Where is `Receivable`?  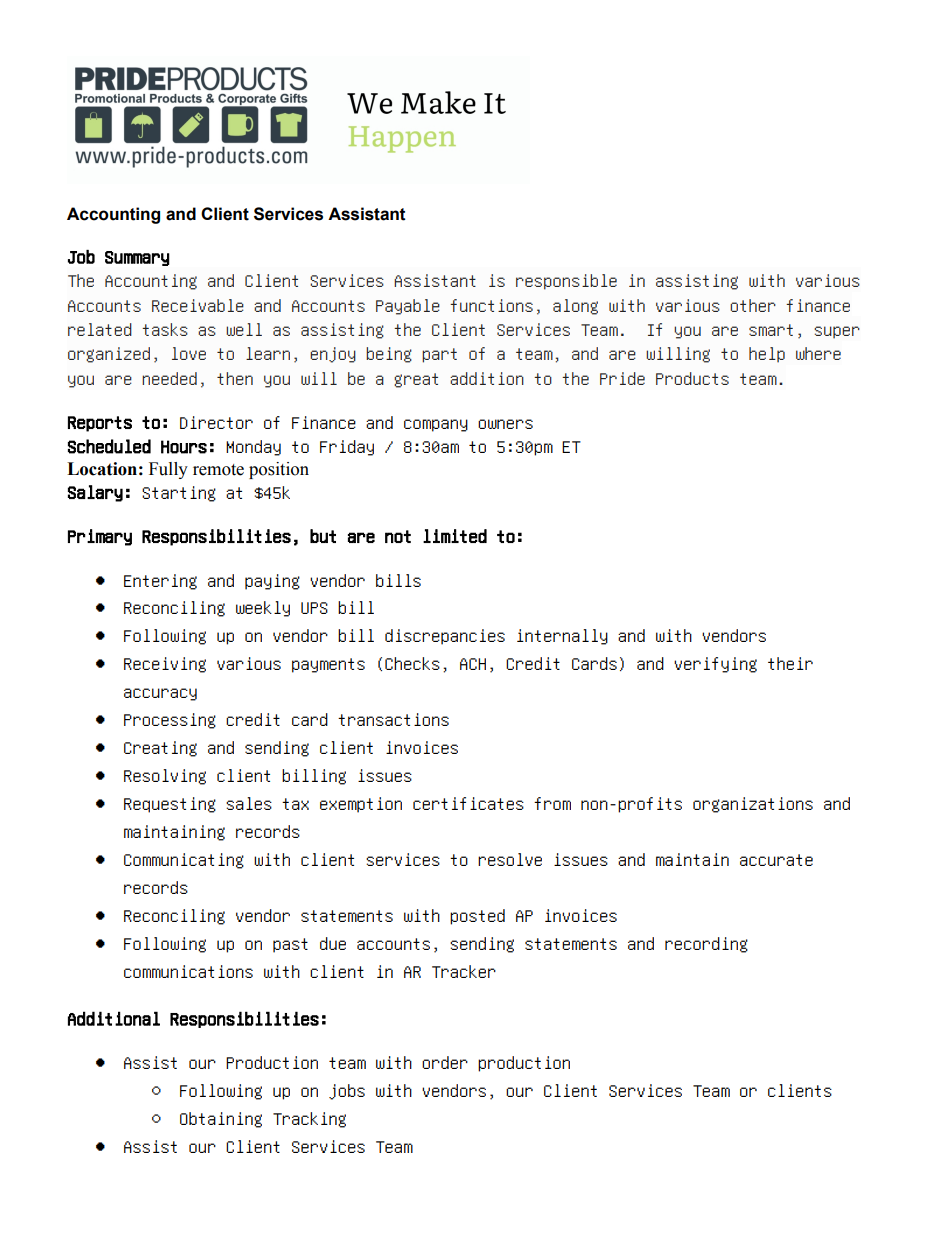 Receivable is located at coordinates (198, 305).
